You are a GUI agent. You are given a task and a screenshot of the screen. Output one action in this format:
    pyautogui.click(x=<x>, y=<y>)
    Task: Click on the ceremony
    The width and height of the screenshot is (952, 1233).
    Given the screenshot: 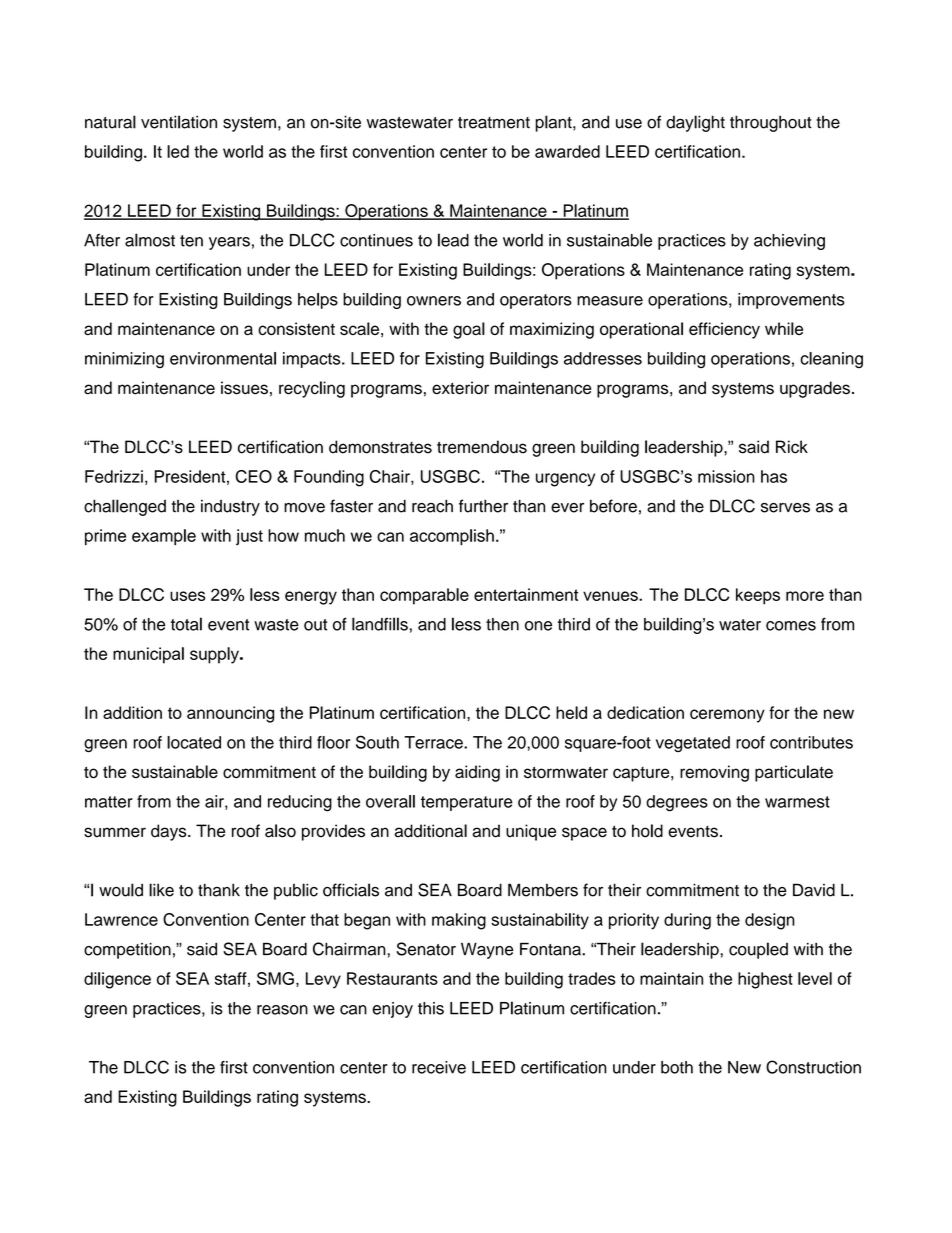 What is the action you would take?
    pyautogui.click(x=727, y=716)
